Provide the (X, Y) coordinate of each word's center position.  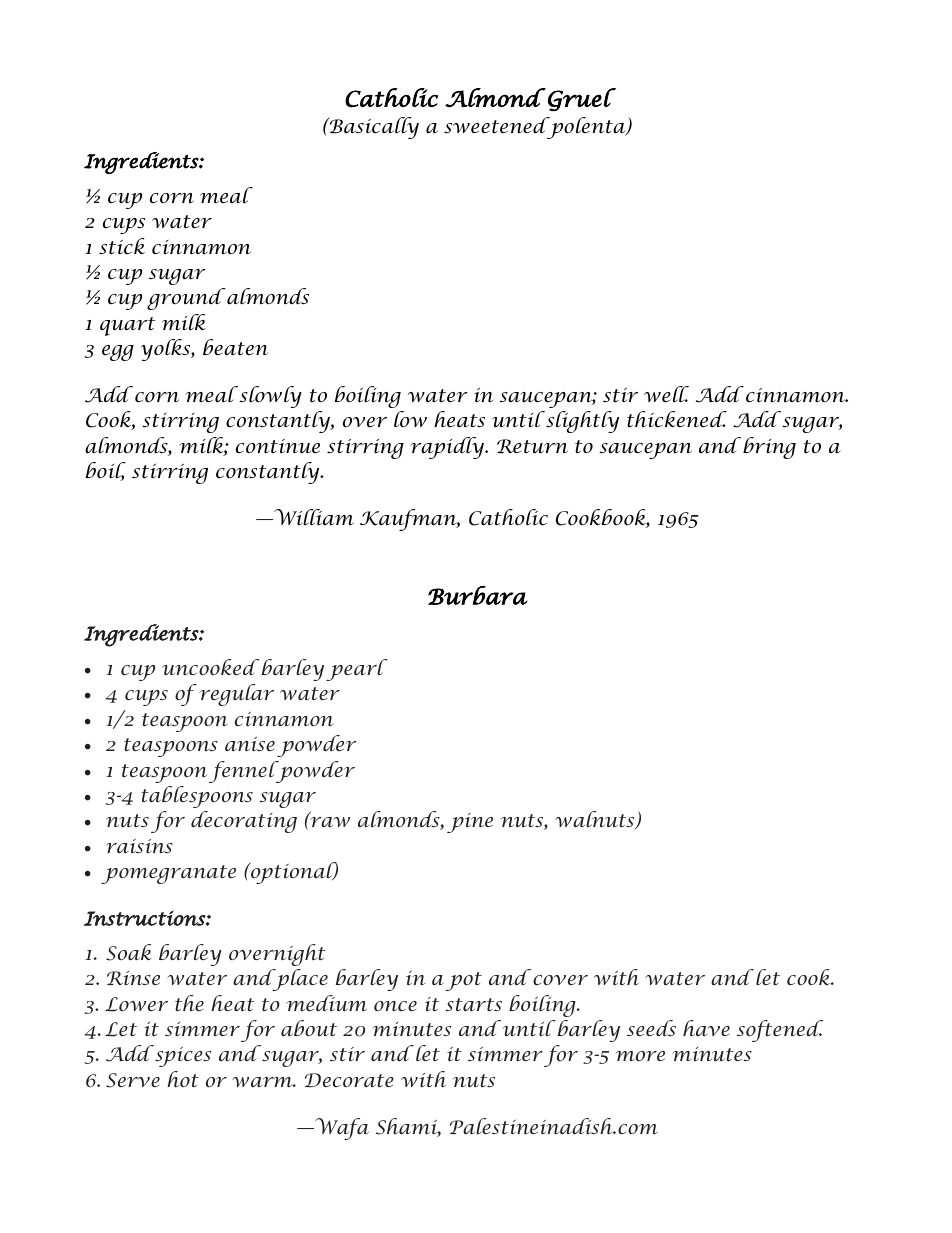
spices (182, 1056)
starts (473, 1004)
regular (236, 695)
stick (122, 246)
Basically (373, 128)
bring (769, 448)
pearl (357, 670)
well (666, 394)
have (706, 1028)
